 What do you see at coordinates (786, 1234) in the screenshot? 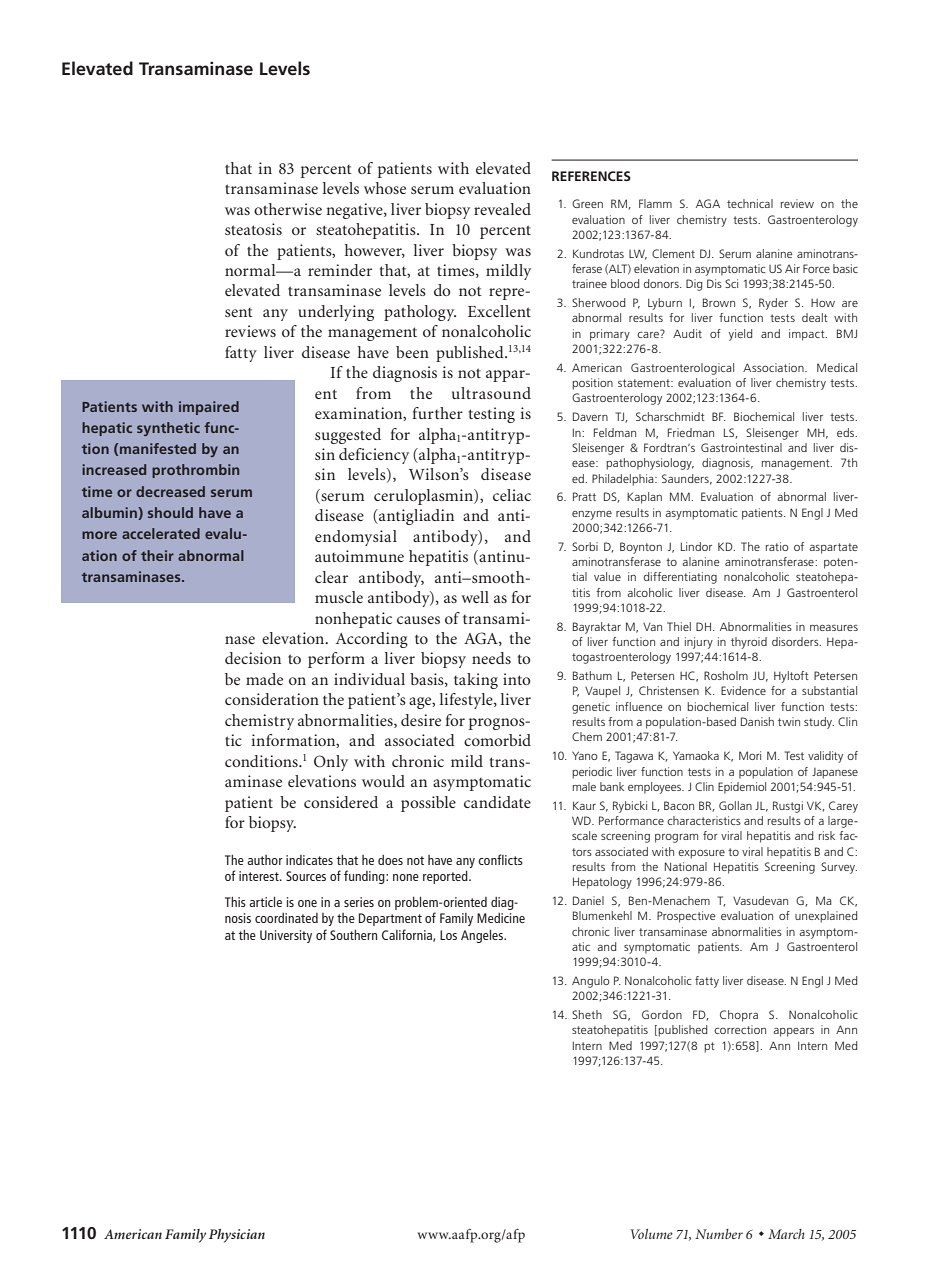
I see `March` at bounding box center [786, 1234].
